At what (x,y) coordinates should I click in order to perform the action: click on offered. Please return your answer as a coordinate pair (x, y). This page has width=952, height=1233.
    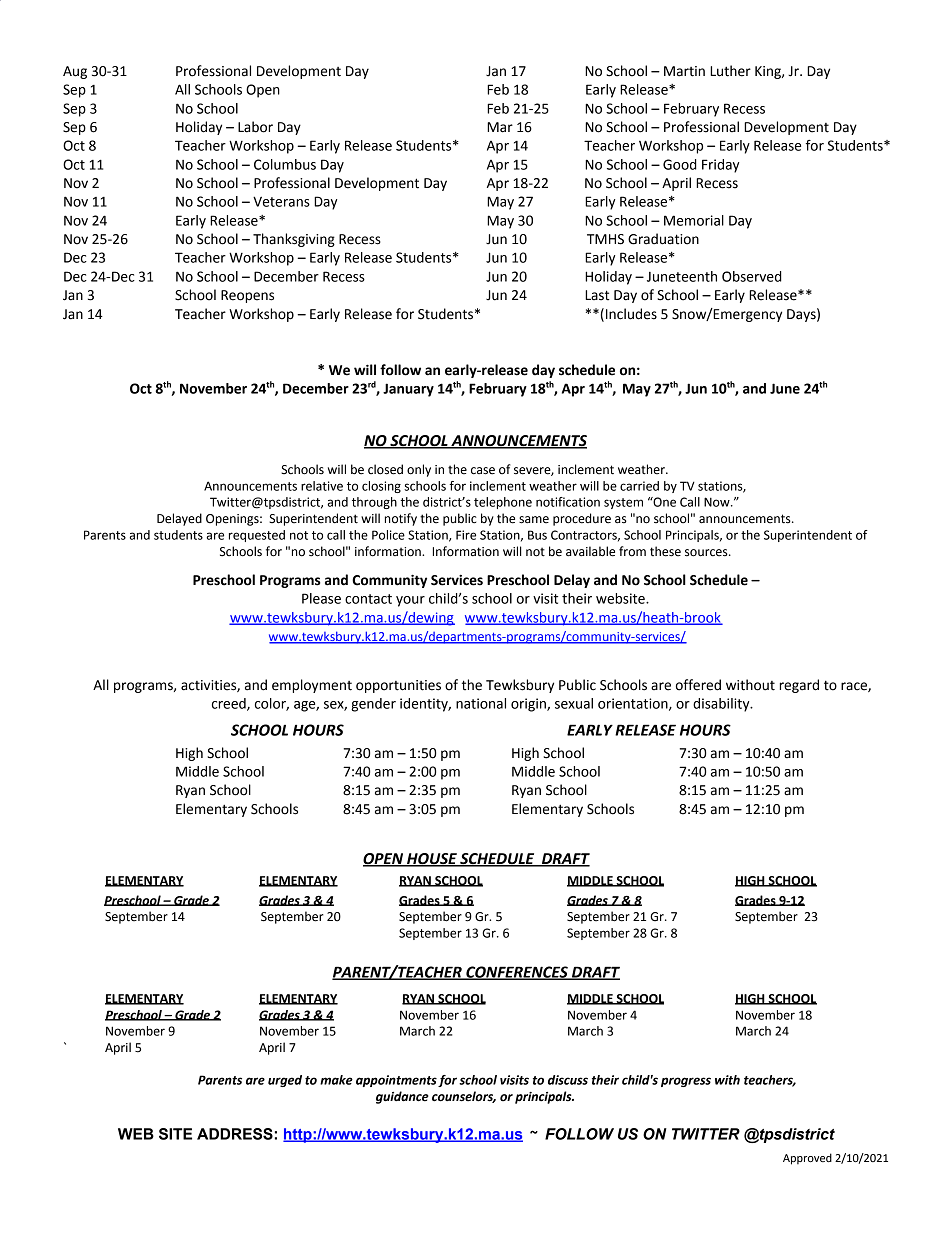
    Looking at the image, I should click on (698, 685).
